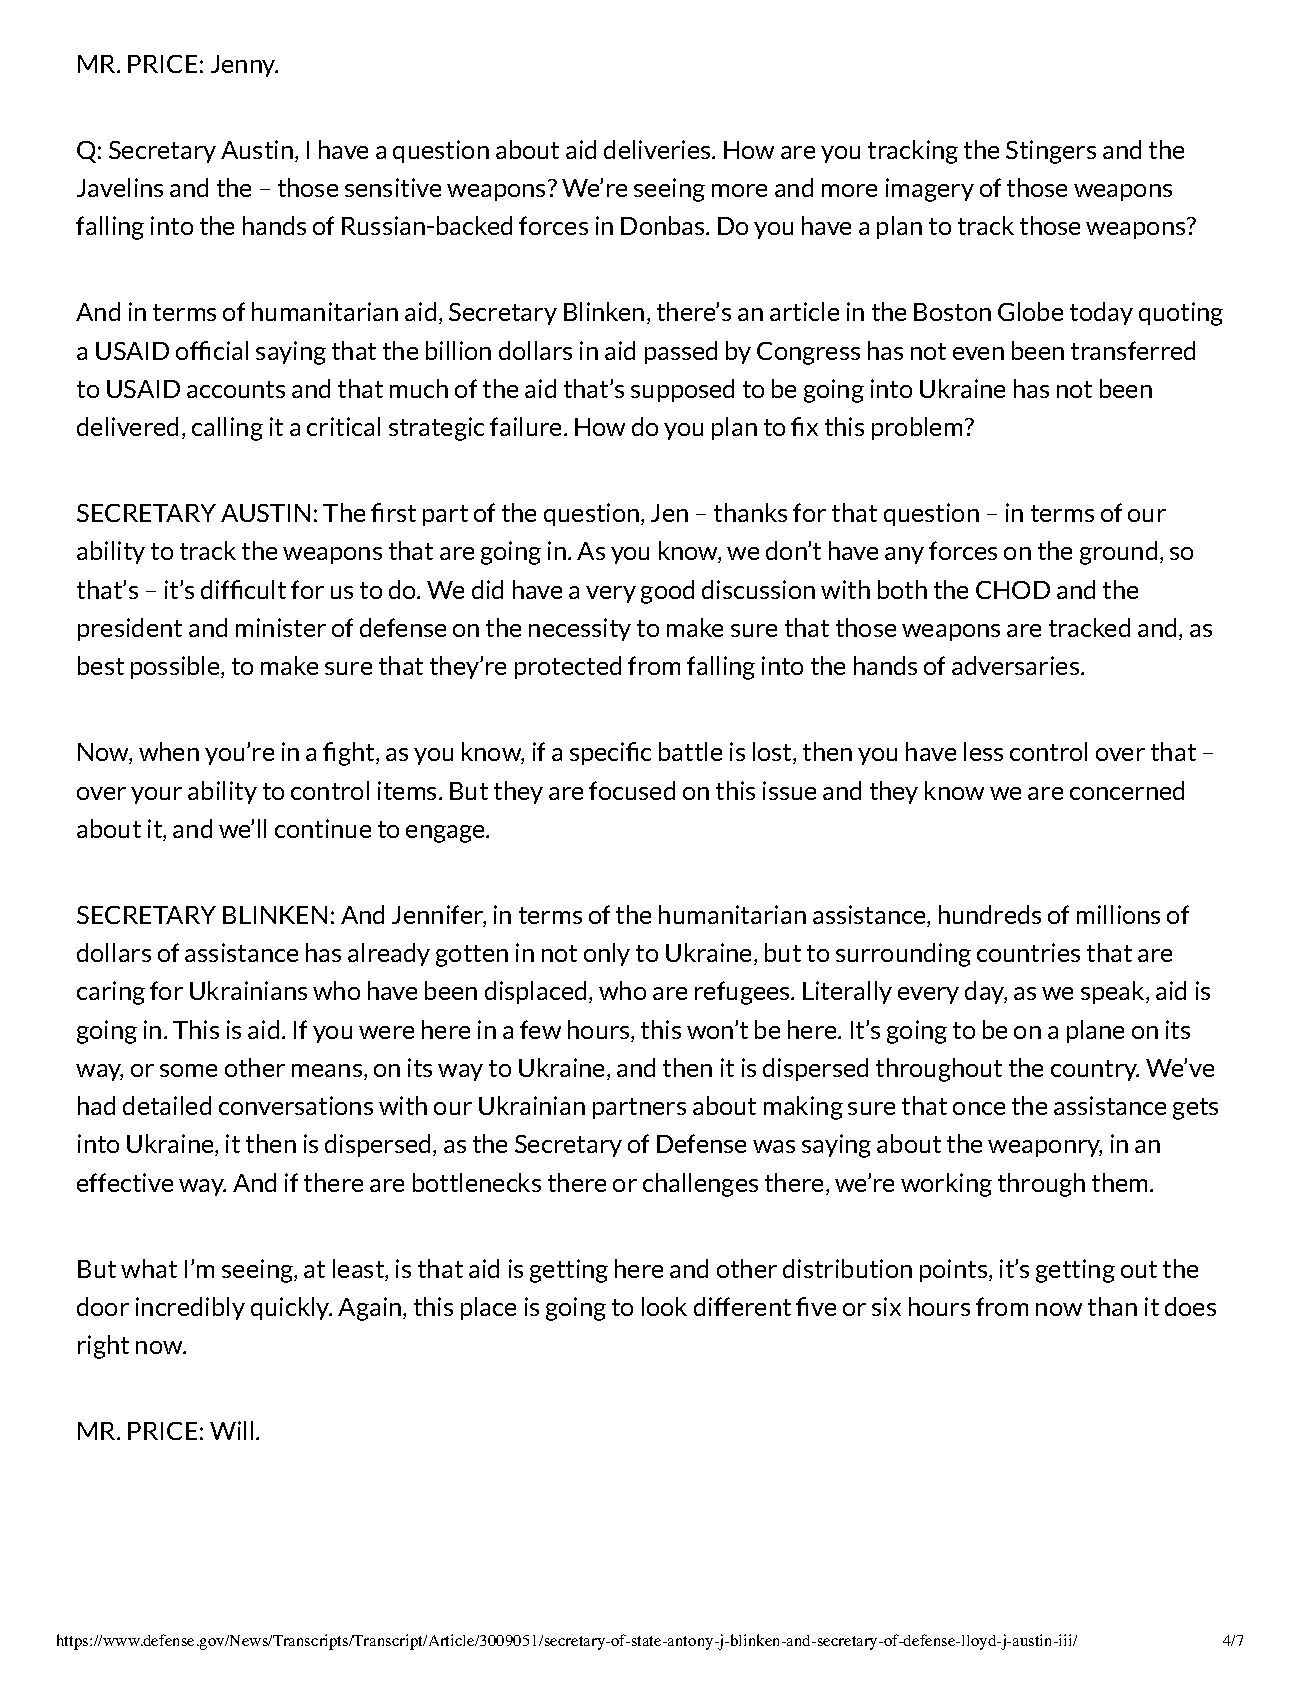 This screenshot has width=1301, height=1683. Describe the element at coordinates (664, 1306) in the screenshot. I see `look` at that location.
